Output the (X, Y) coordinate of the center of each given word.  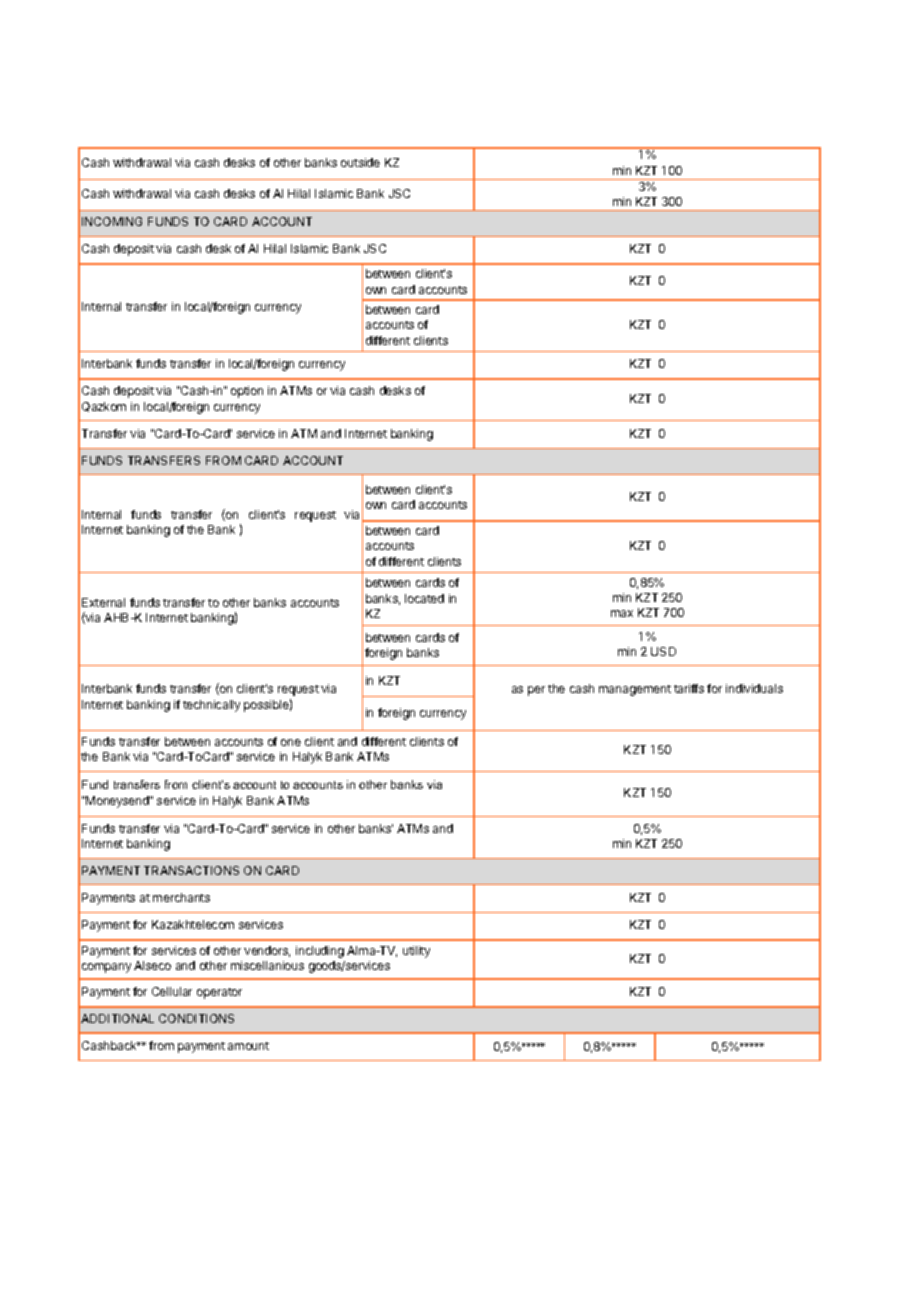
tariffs (689, 688)
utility (416, 952)
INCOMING (112, 221)
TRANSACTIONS (191, 870)
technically (211, 706)
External (103, 602)
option (247, 392)
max (622, 613)
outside (360, 162)
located (424, 598)
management (635, 690)
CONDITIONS (196, 1018)
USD (663, 651)
